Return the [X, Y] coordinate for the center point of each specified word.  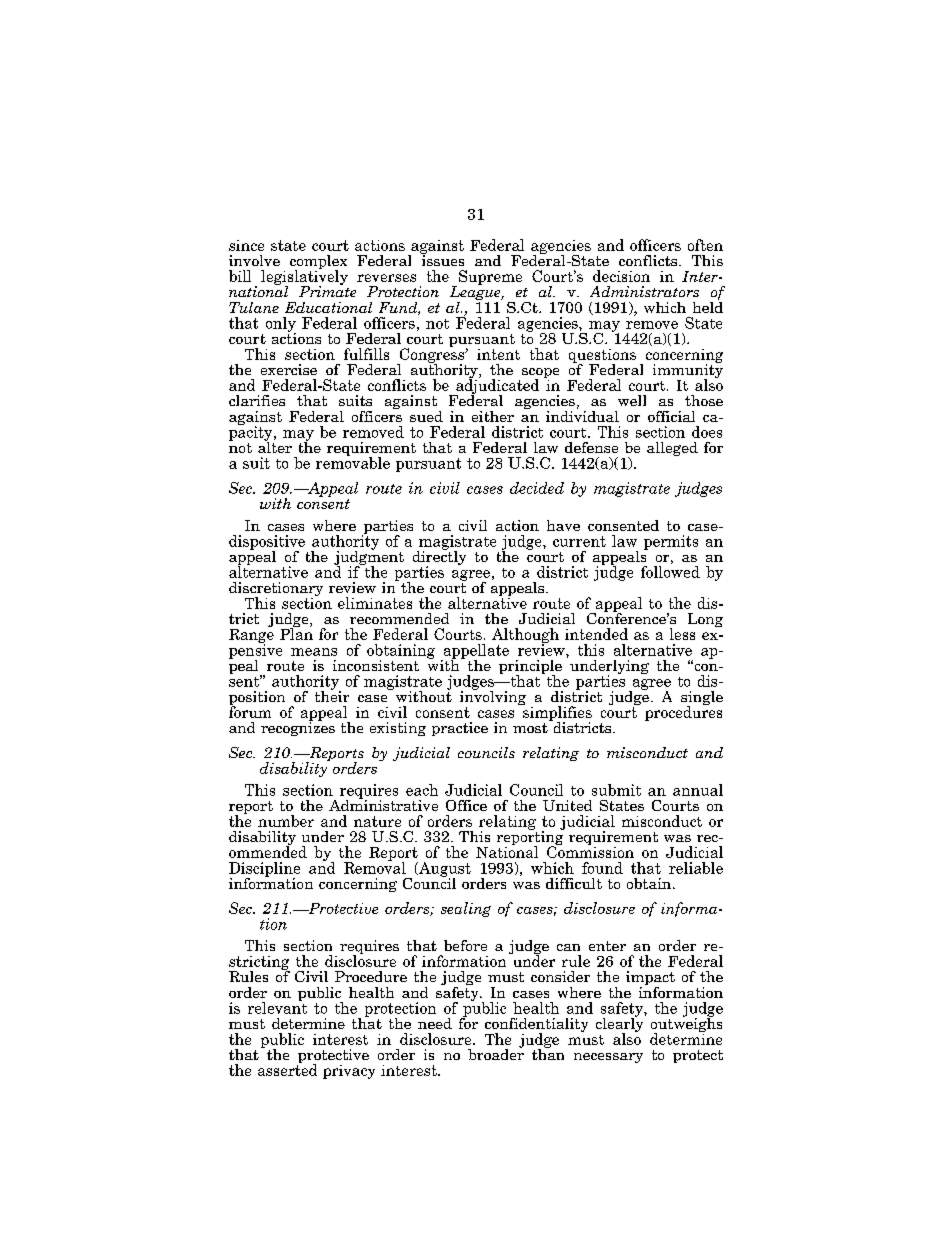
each [422, 790]
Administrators [644, 291]
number [286, 821]
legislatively [304, 277]
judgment [369, 558]
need [435, 1023]
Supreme [489, 278]
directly [439, 558]
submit [616, 790]
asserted [287, 1069]
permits [671, 542]
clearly [621, 1025]
